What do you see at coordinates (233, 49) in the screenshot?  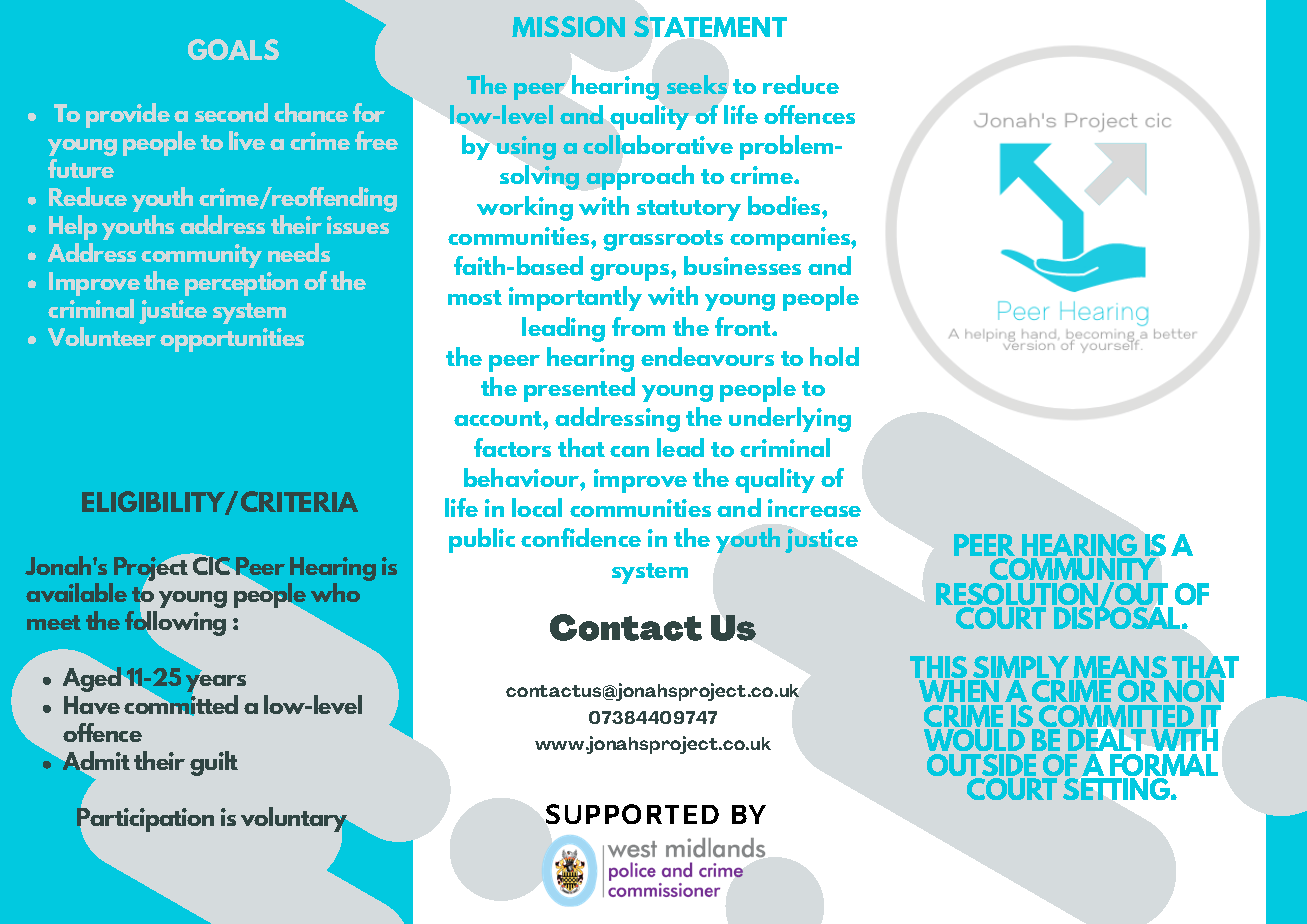 I see `GOALS` at bounding box center [233, 49].
